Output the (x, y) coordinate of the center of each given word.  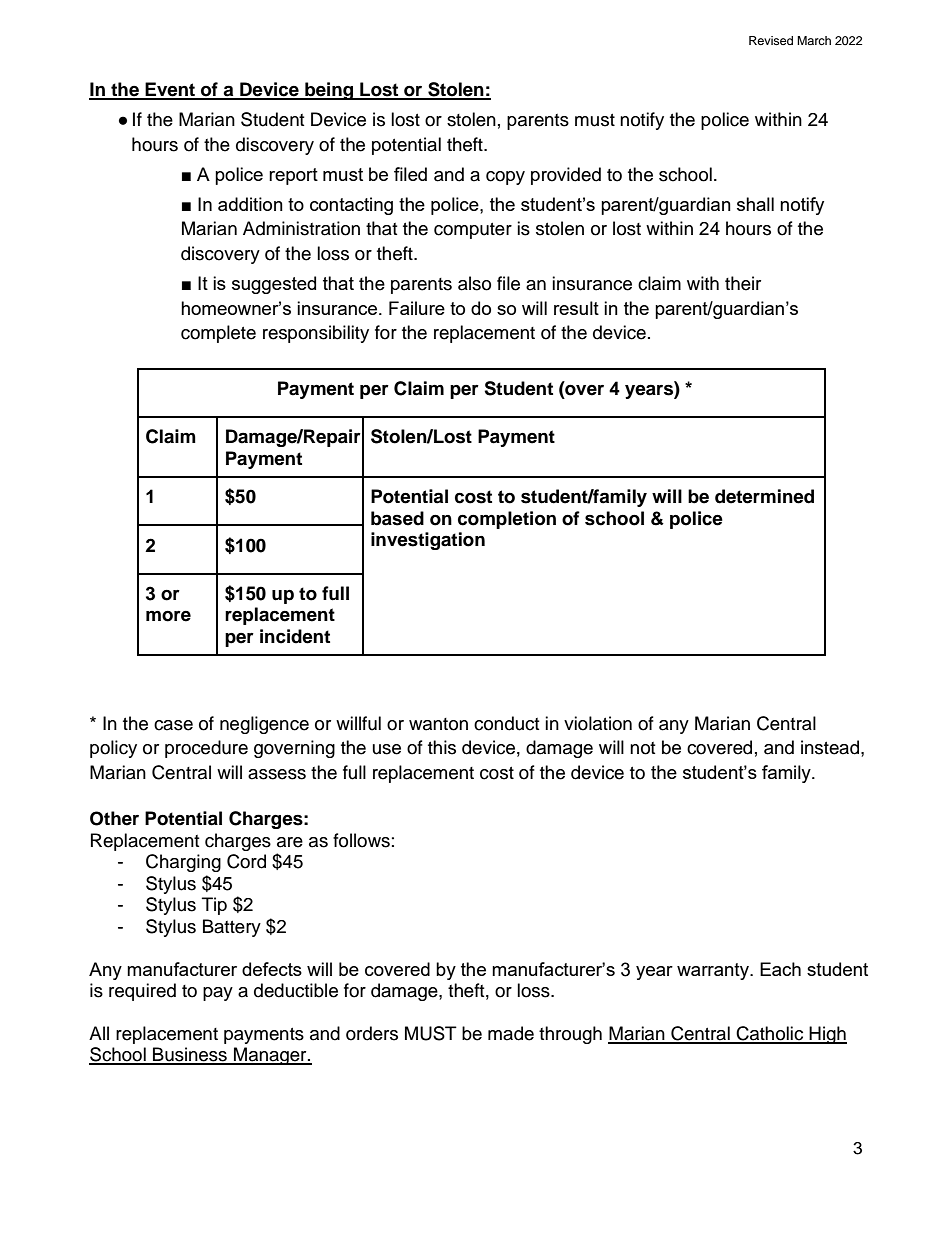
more (168, 616)
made (511, 1033)
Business (190, 1055)
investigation (428, 541)
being (329, 91)
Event (170, 90)
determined (764, 496)
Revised (771, 40)
